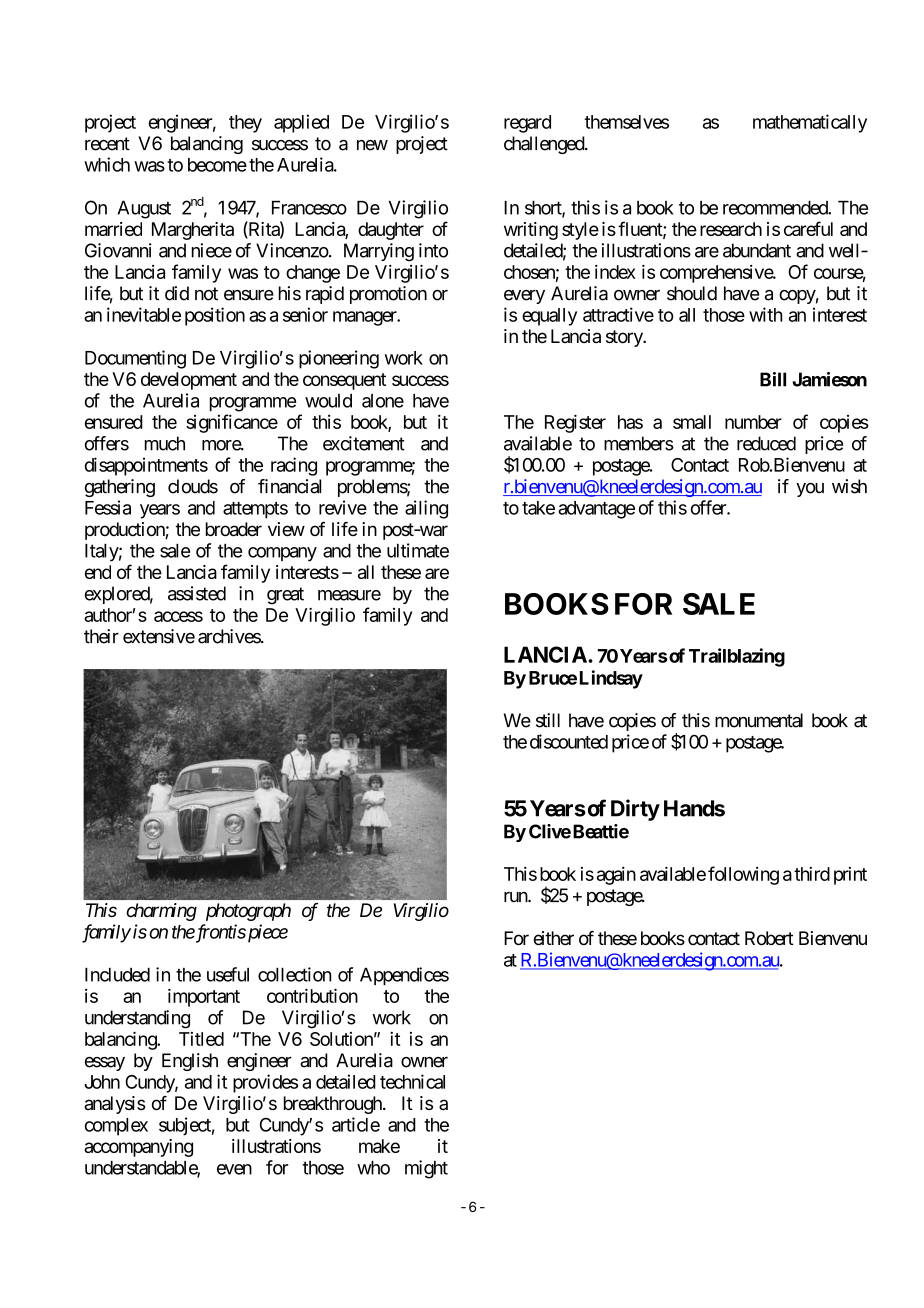 The image size is (924, 1308). I want to click on Robert, so click(769, 938).
